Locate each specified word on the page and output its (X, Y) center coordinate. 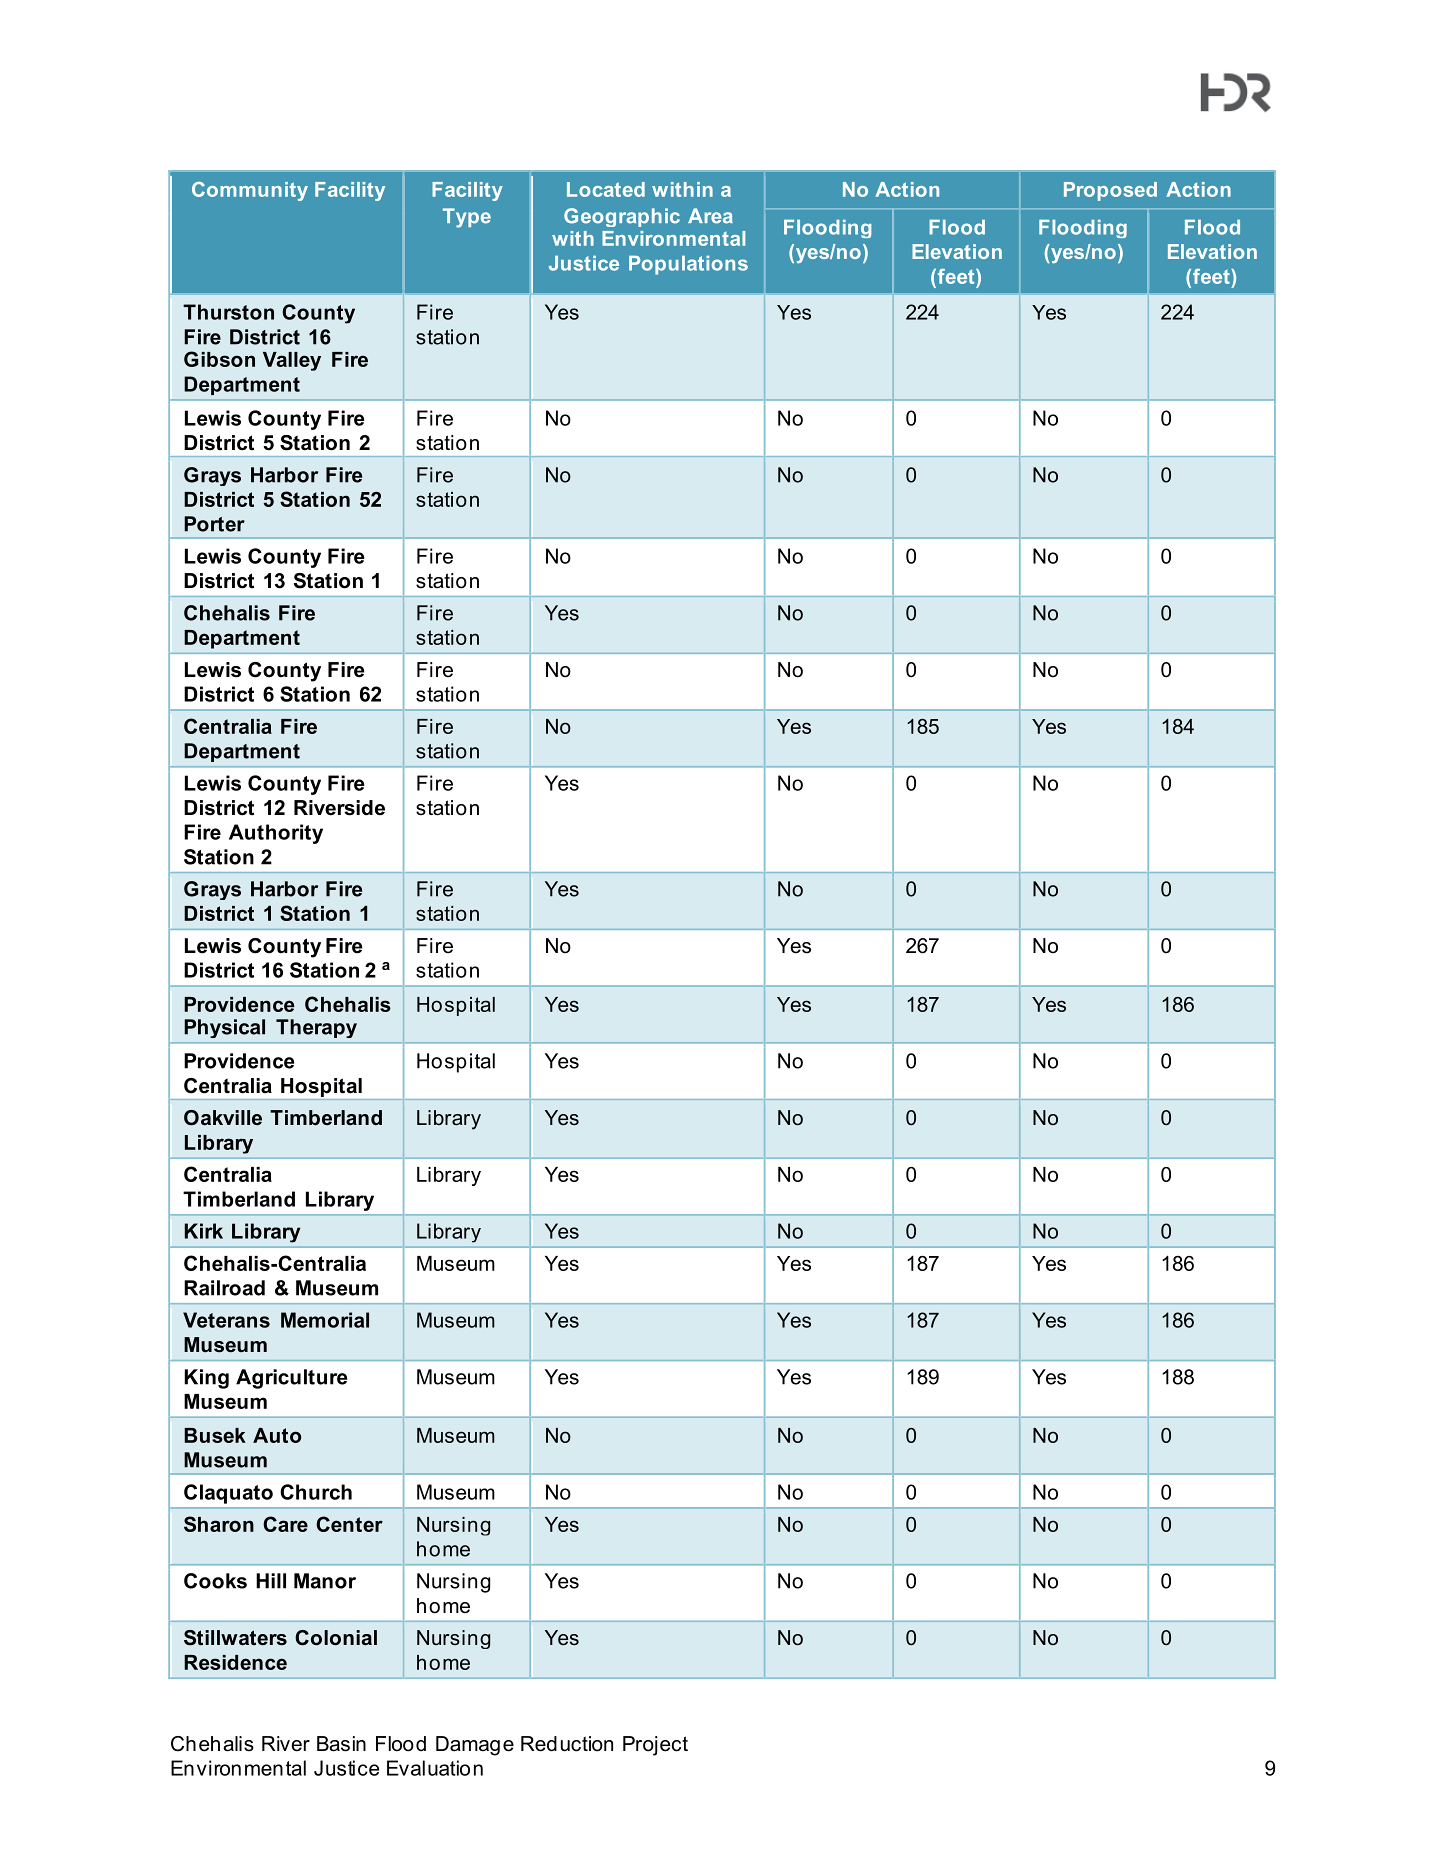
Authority (276, 834)
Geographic (622, 217)
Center (349, 1524)
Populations (688, 265)
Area (710, 216)
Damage (475, 1746)
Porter (214, 524)
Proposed (1110, 191)
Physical (224, 1028)
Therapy (316, 1028)
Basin (341, 1744)
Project (655, 1746)
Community (250, 191)
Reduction (567, 1744)
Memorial (325, 1320)
